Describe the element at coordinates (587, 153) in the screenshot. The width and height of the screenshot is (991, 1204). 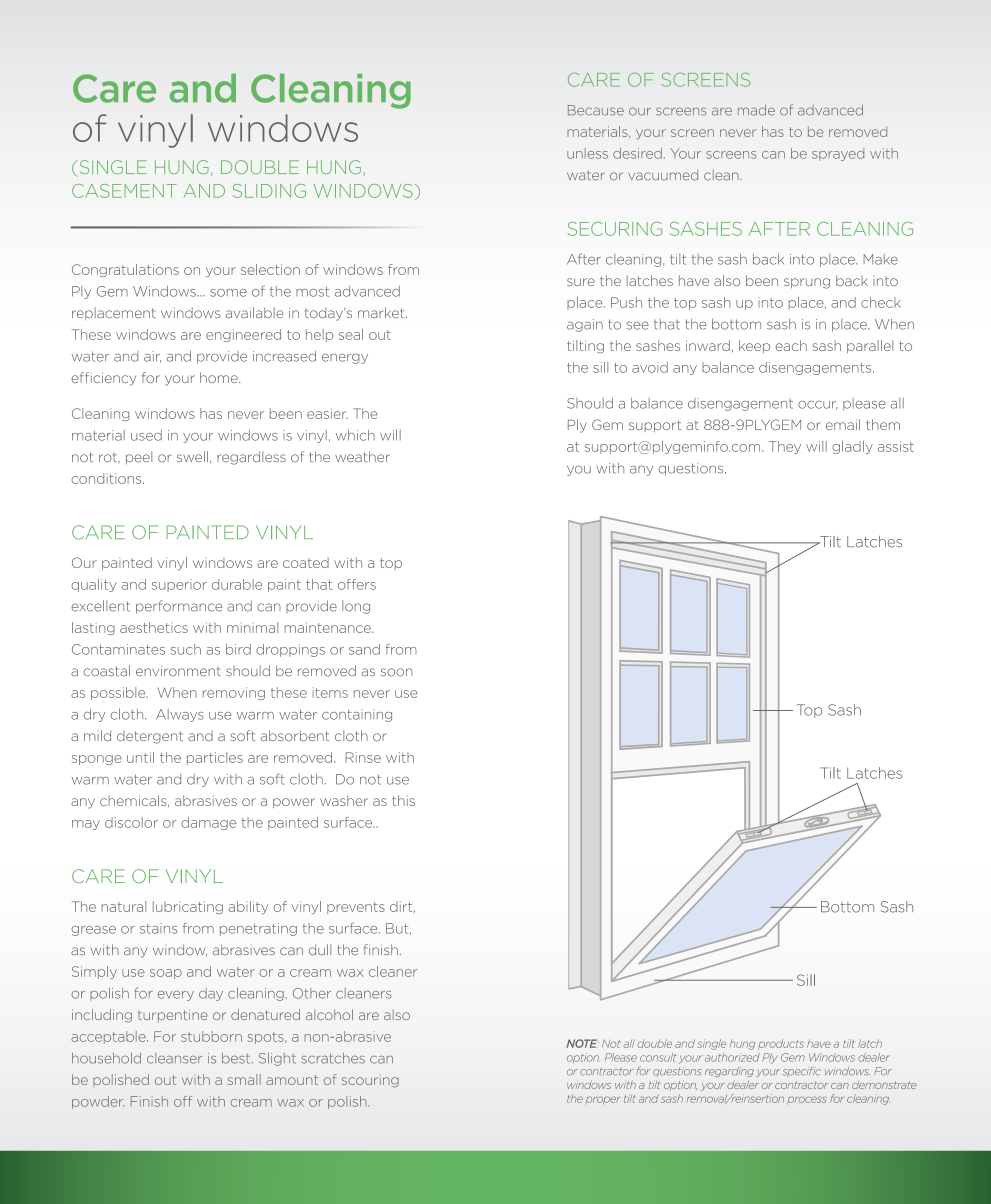
I see `unless` at that location.
